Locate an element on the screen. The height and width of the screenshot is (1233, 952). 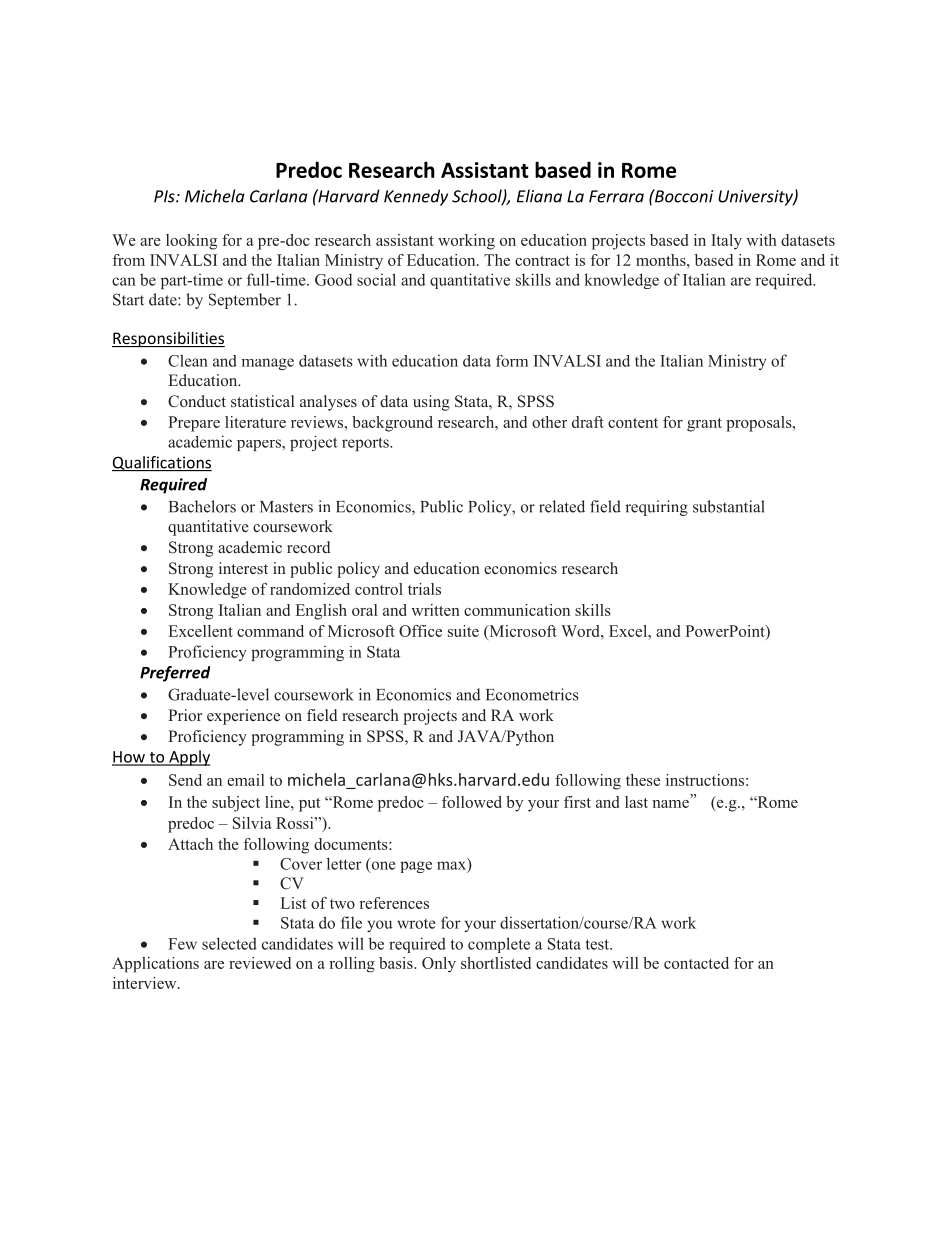
Only is located at coordinates (439, 964).
